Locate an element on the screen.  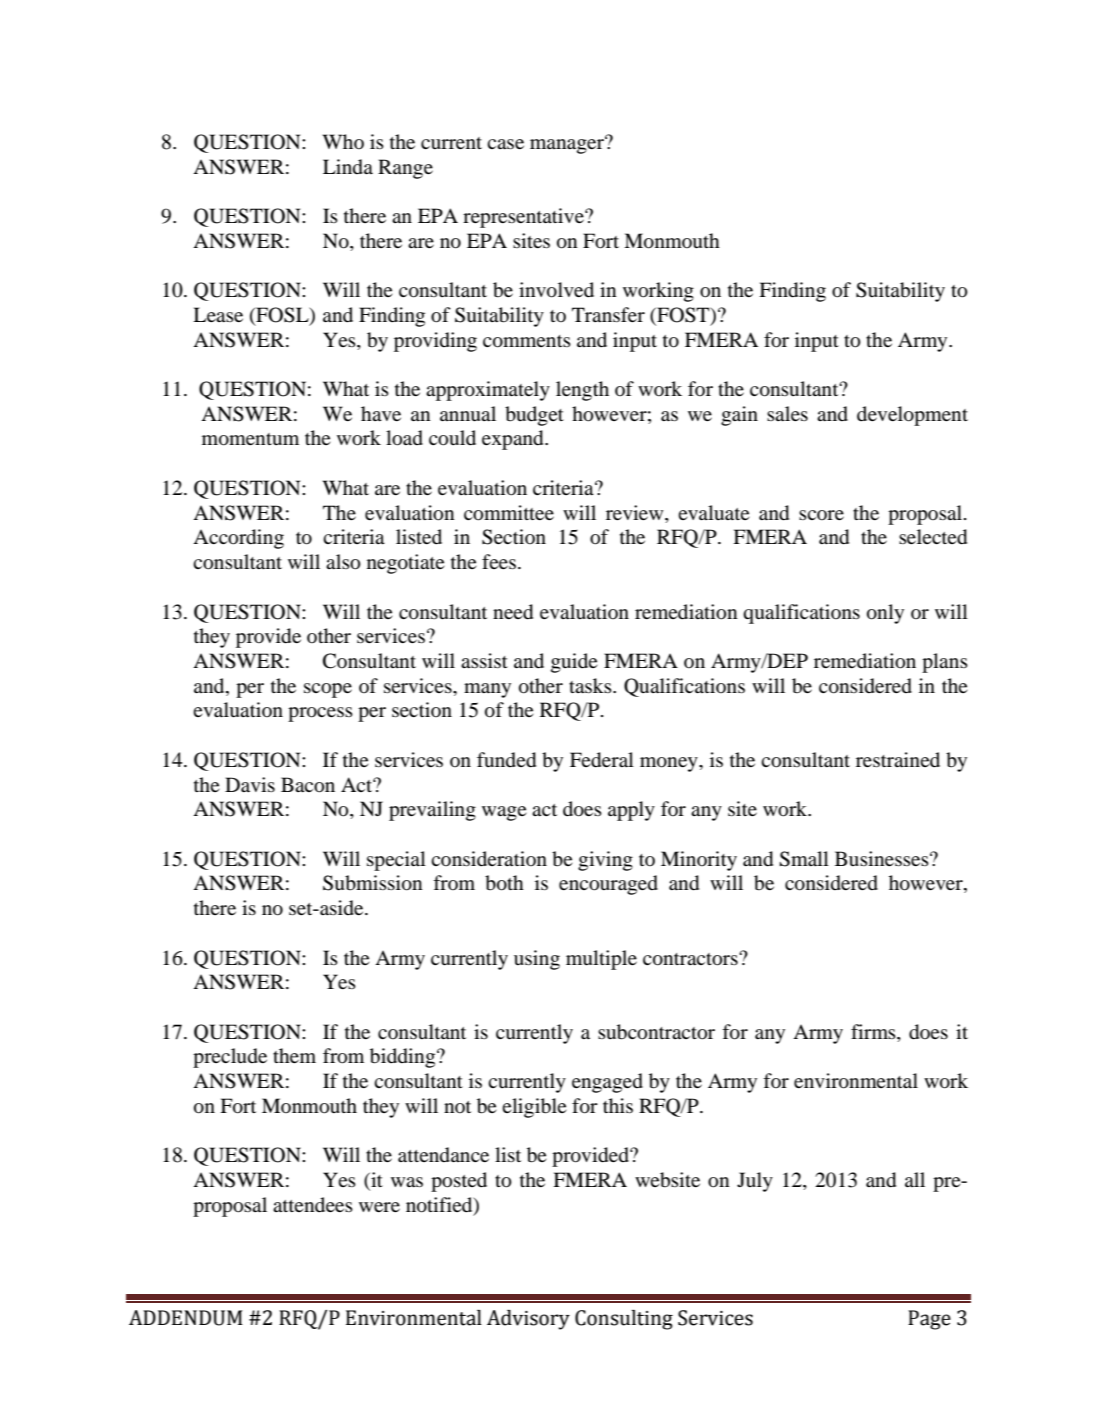
manager is located at coordinates (568, 145).
